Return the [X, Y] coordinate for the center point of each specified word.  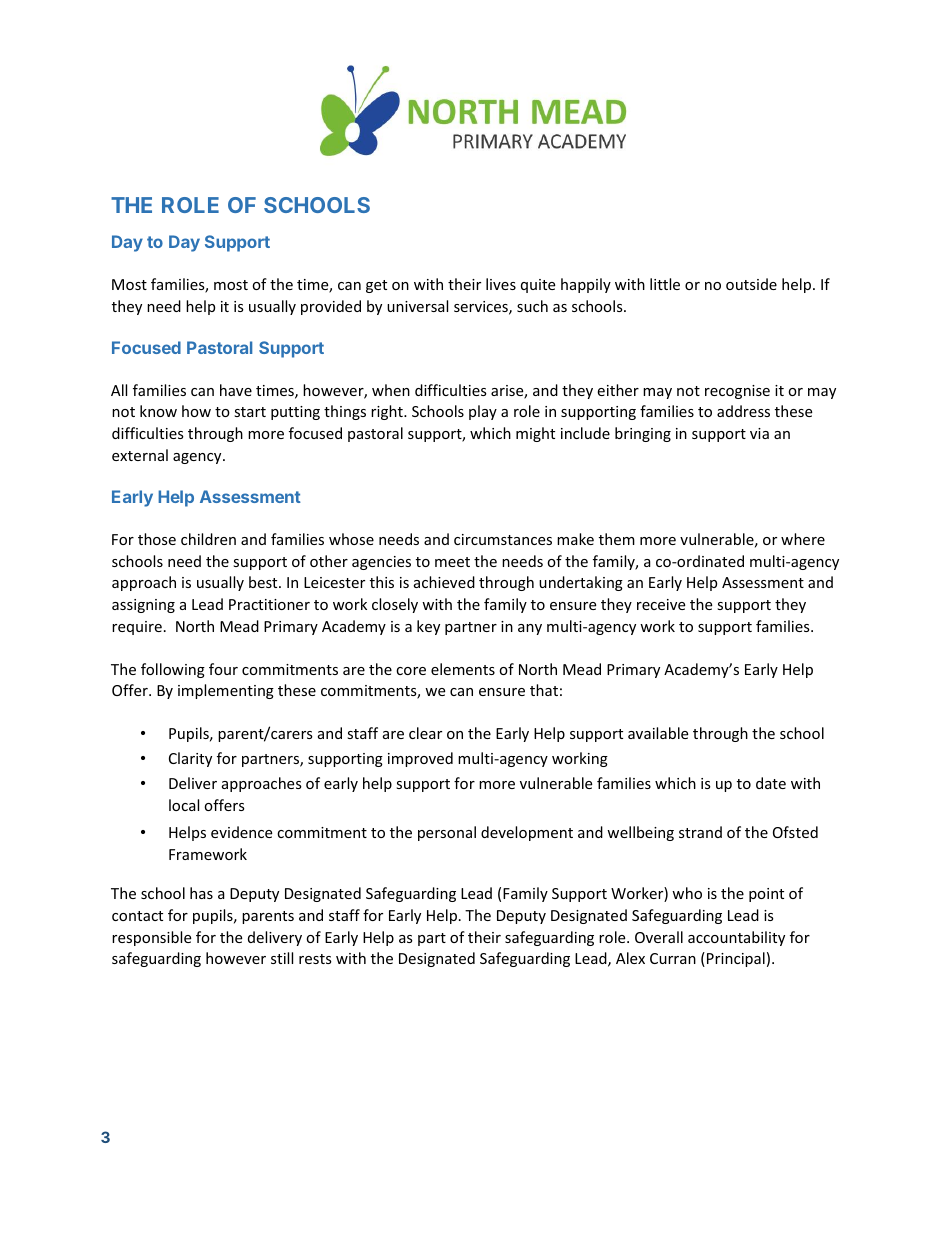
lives [501, 284]
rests [315, 959]
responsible [151, 938]
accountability [736, 938]
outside [751, 284]
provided [331, 307]
